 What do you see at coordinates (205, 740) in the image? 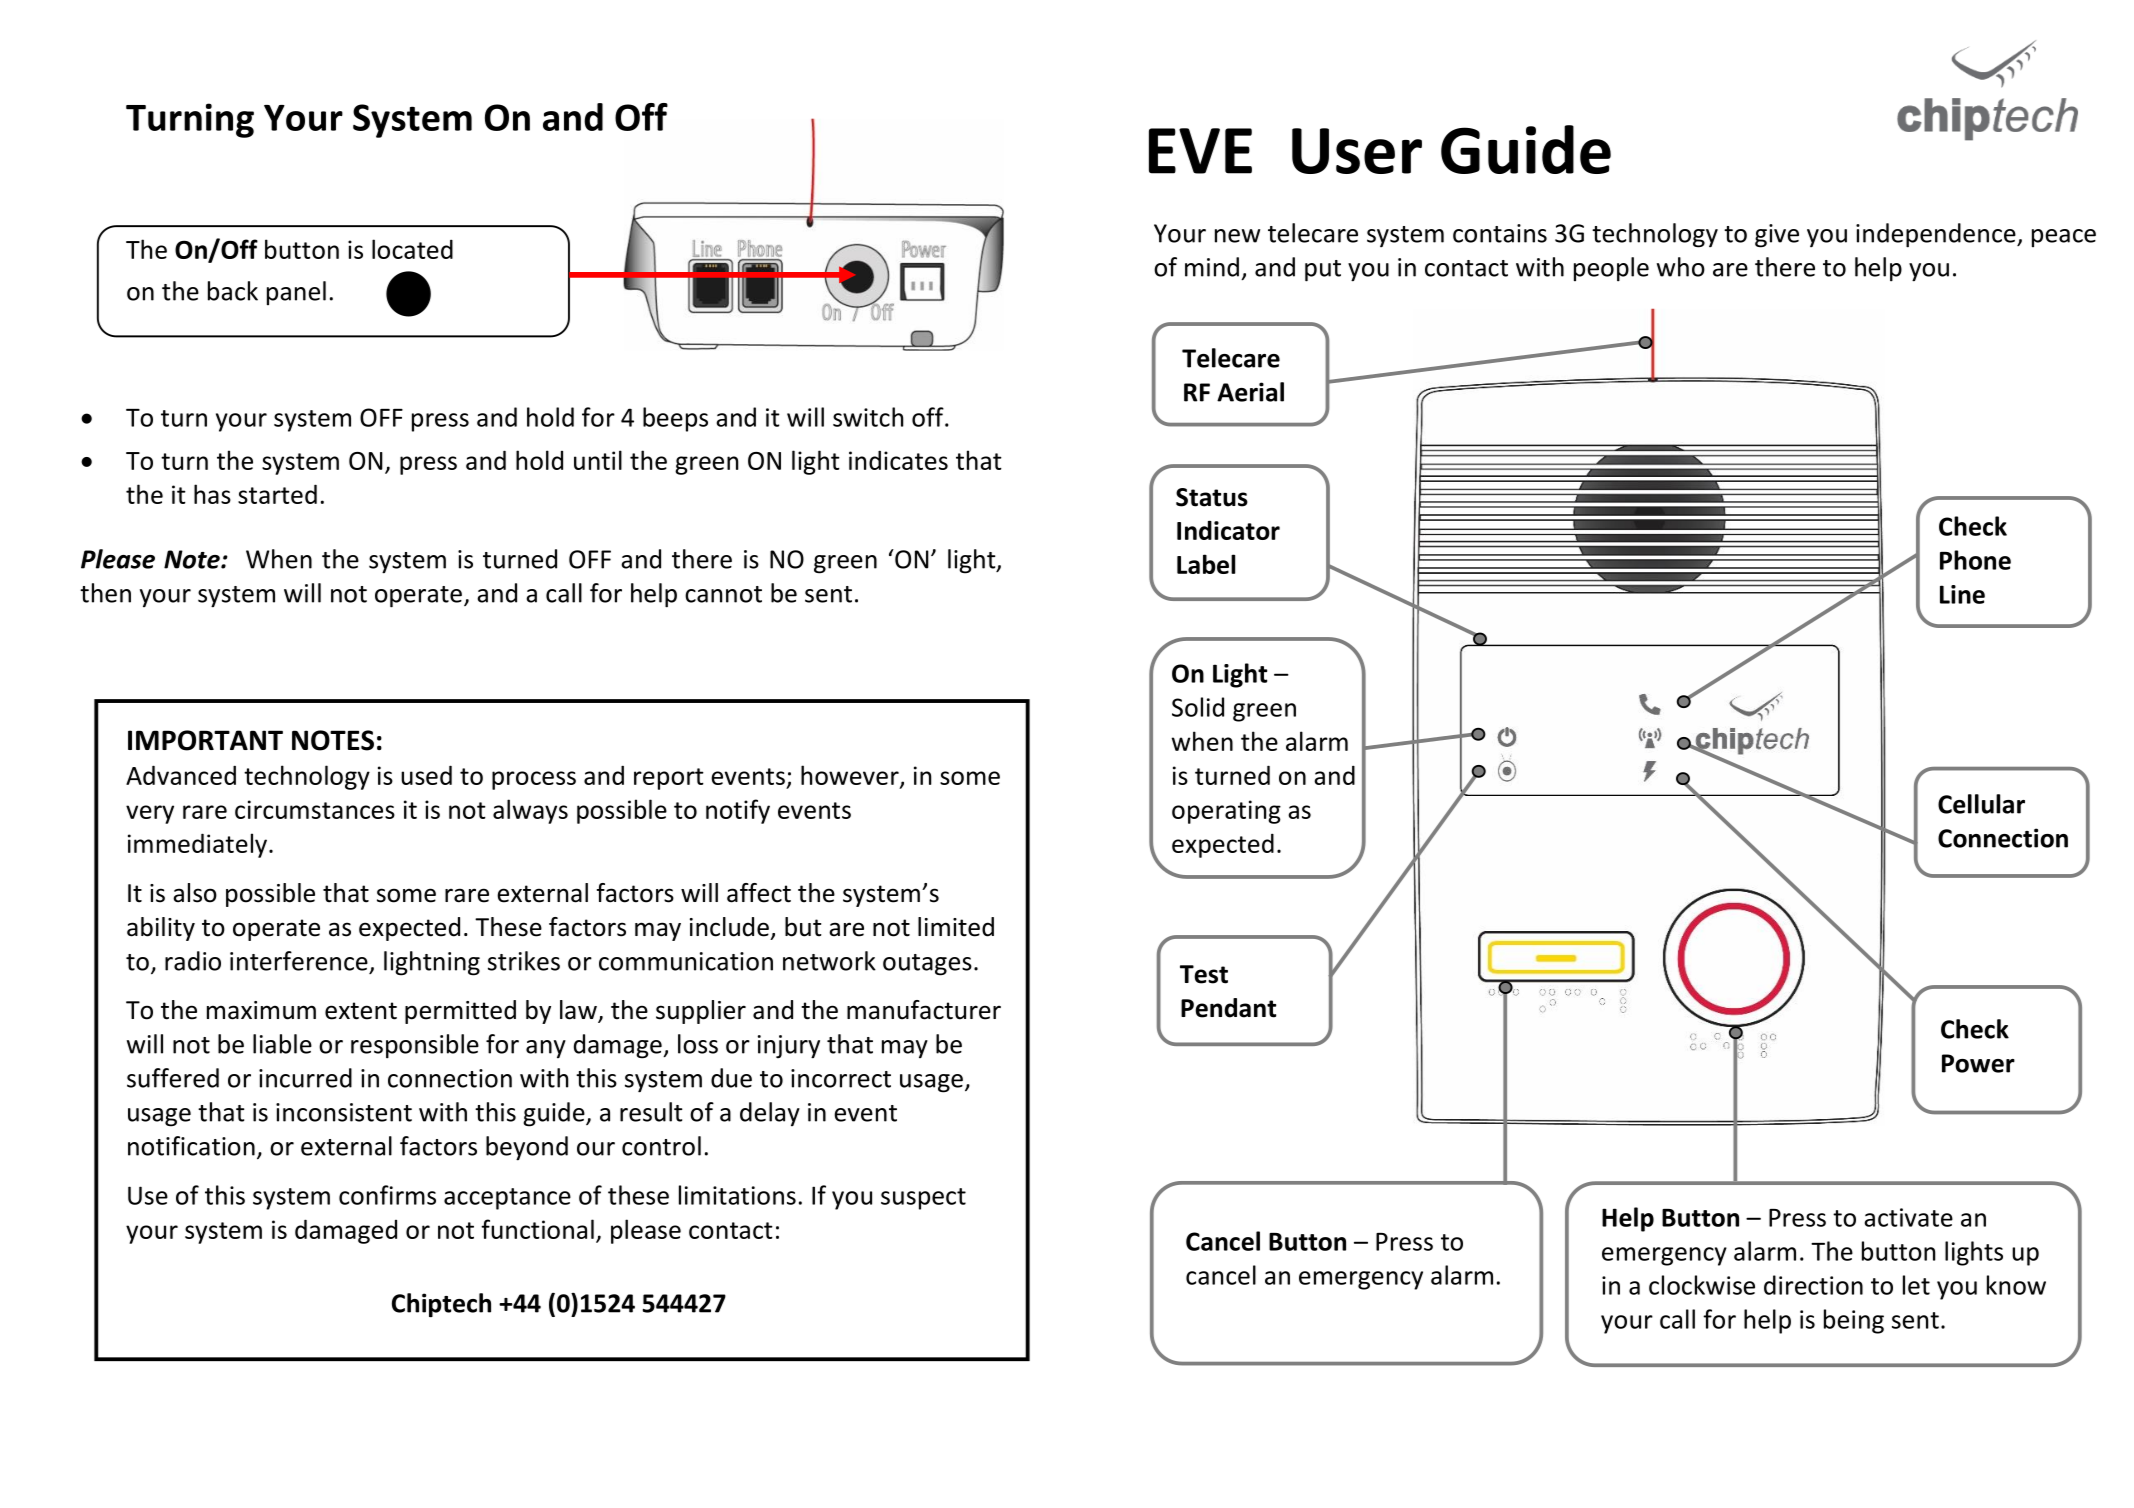
I see `IMPORTANT` at bounding box center [205, 740].
